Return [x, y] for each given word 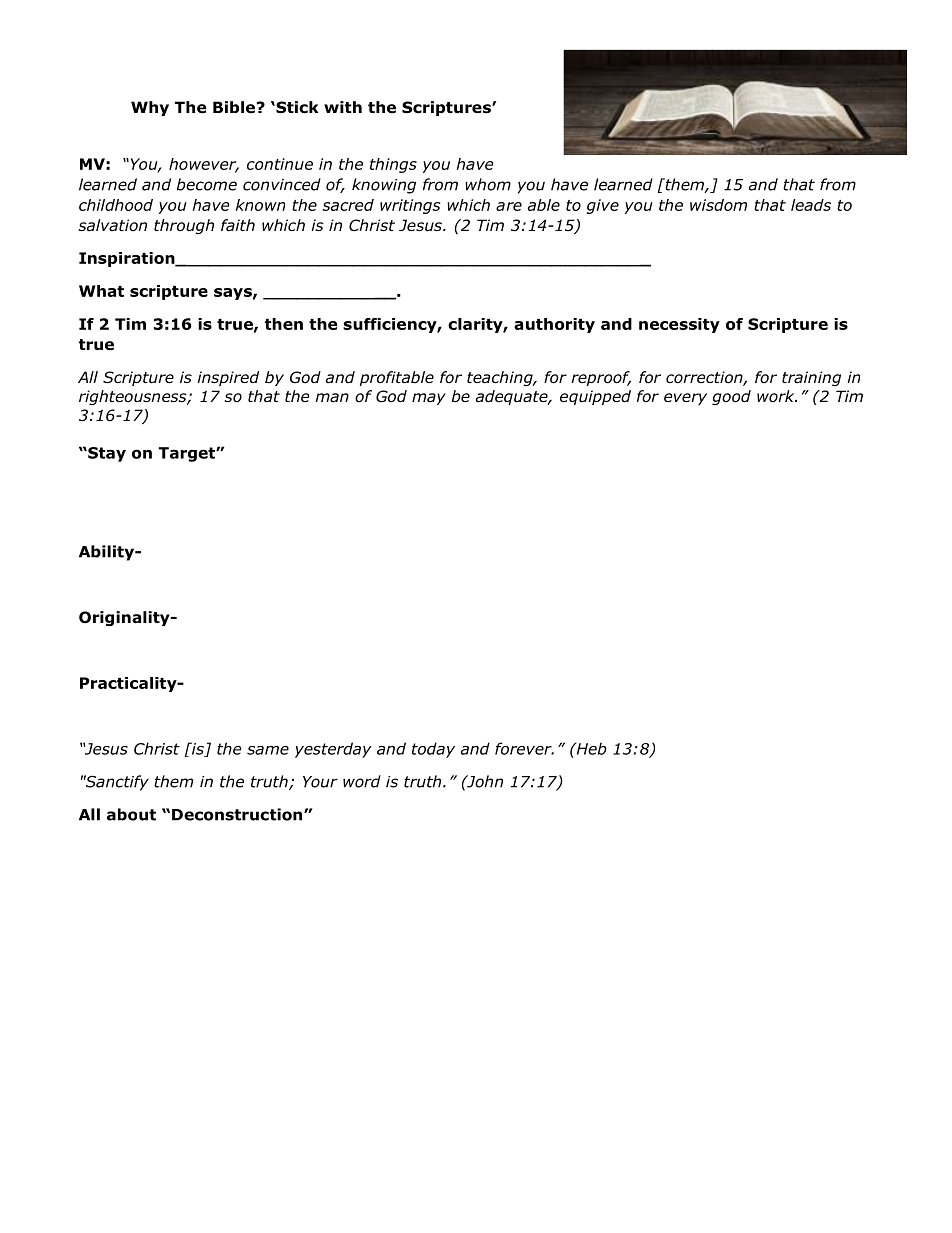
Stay [106, 454]
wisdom [718, 205]
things [393, 165]
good [731, 397]
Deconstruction [238, 814]
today [433, 750]
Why [150, 108]
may [429, 399]
